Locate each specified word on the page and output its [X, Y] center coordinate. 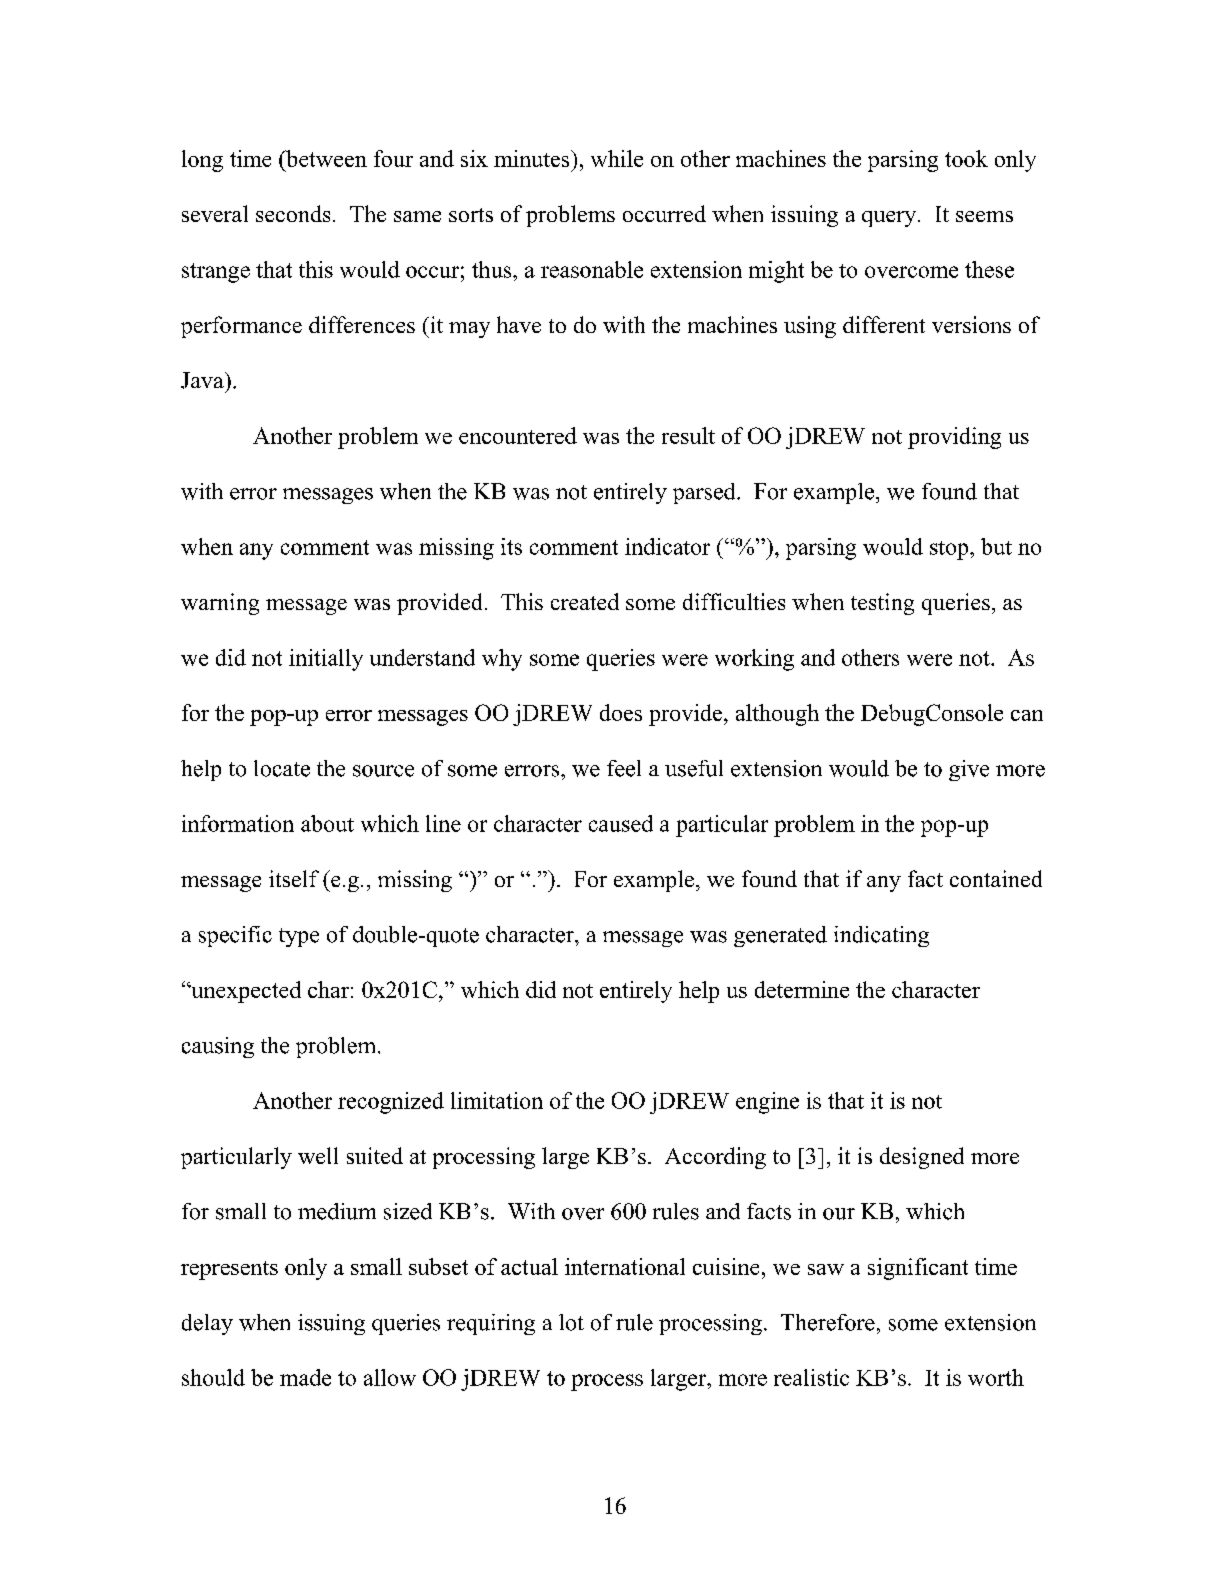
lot [571, 1322]
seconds [293, 213]
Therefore [828, 1322]
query [890, 219]
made [305, 1377]
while [617, 158]
